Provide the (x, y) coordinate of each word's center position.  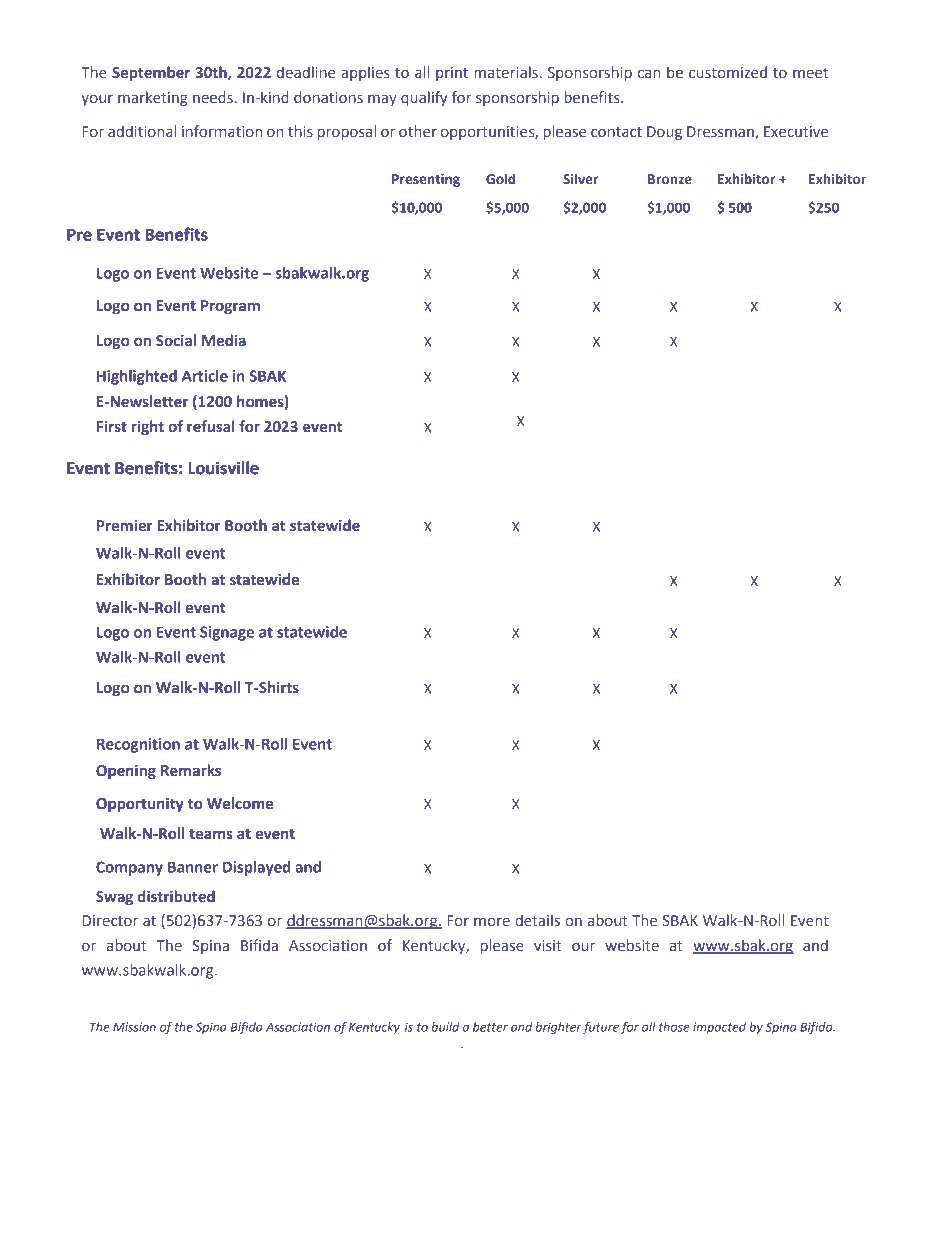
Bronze (670, 179)
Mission (134, 1027)
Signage (227, 633)
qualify (424, 98)
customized (728, 72)
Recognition (138, 745)
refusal (211, 426)
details (537, 920)
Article (205, 376)
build (446, 1027)
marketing (153, 98)
